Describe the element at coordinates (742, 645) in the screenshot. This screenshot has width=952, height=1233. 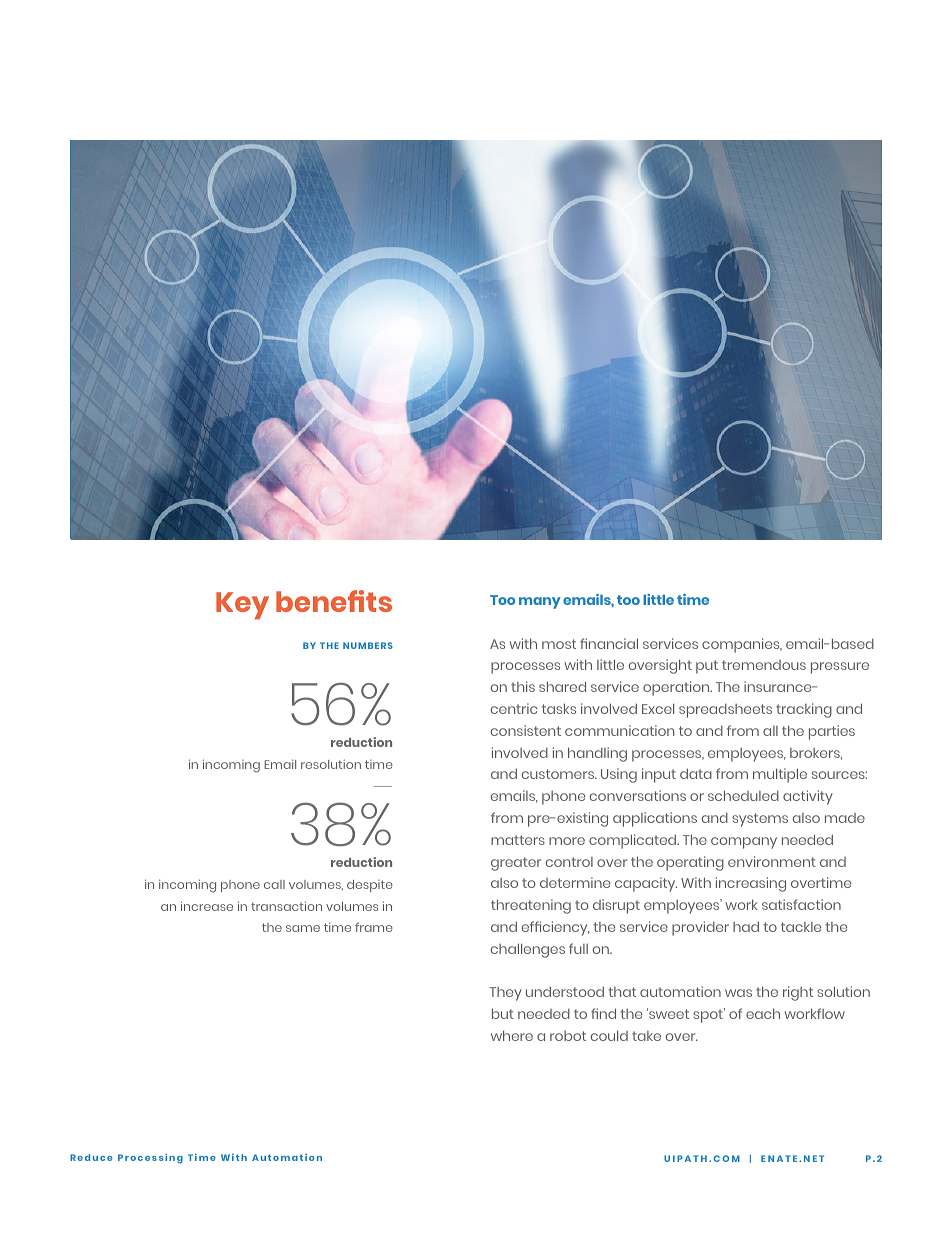
I see `companies` at that location.
